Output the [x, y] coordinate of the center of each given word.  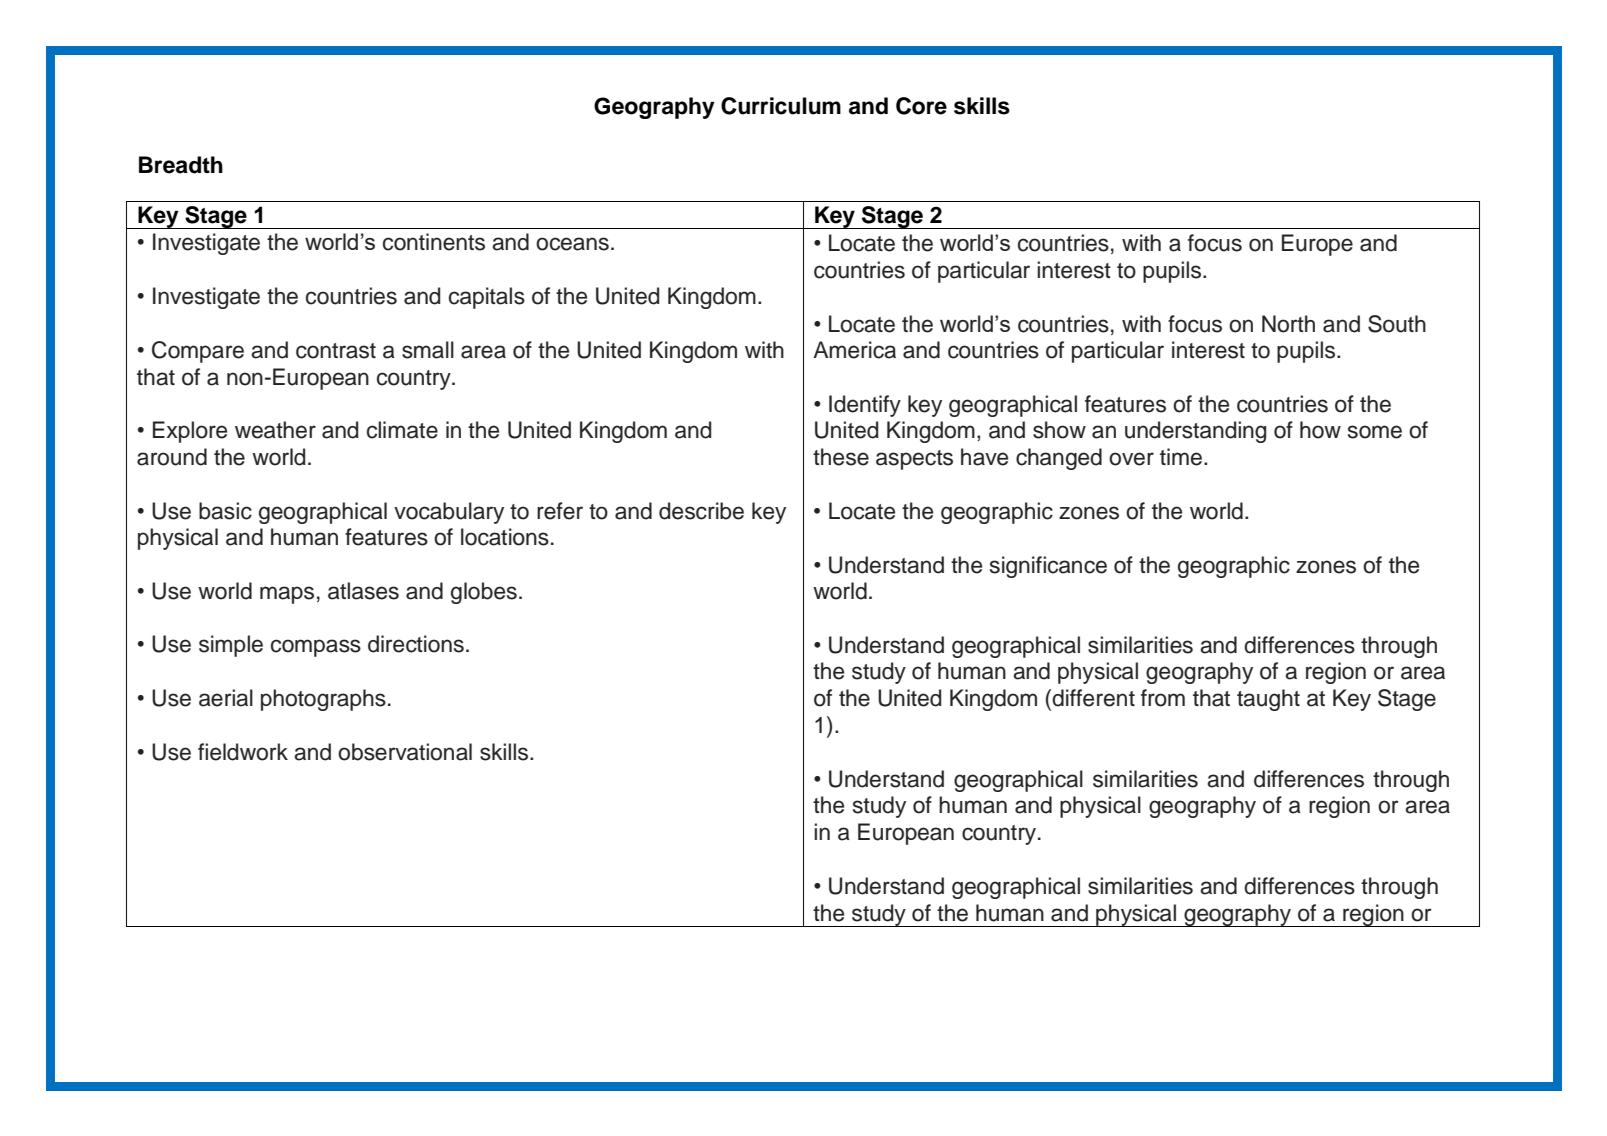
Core [921, 106]
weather [275, 430]
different [1092, 698]
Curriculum [781, 106]
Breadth [181, 165]
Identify [865, 406]
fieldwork [243, 752]
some [1375, 432]
